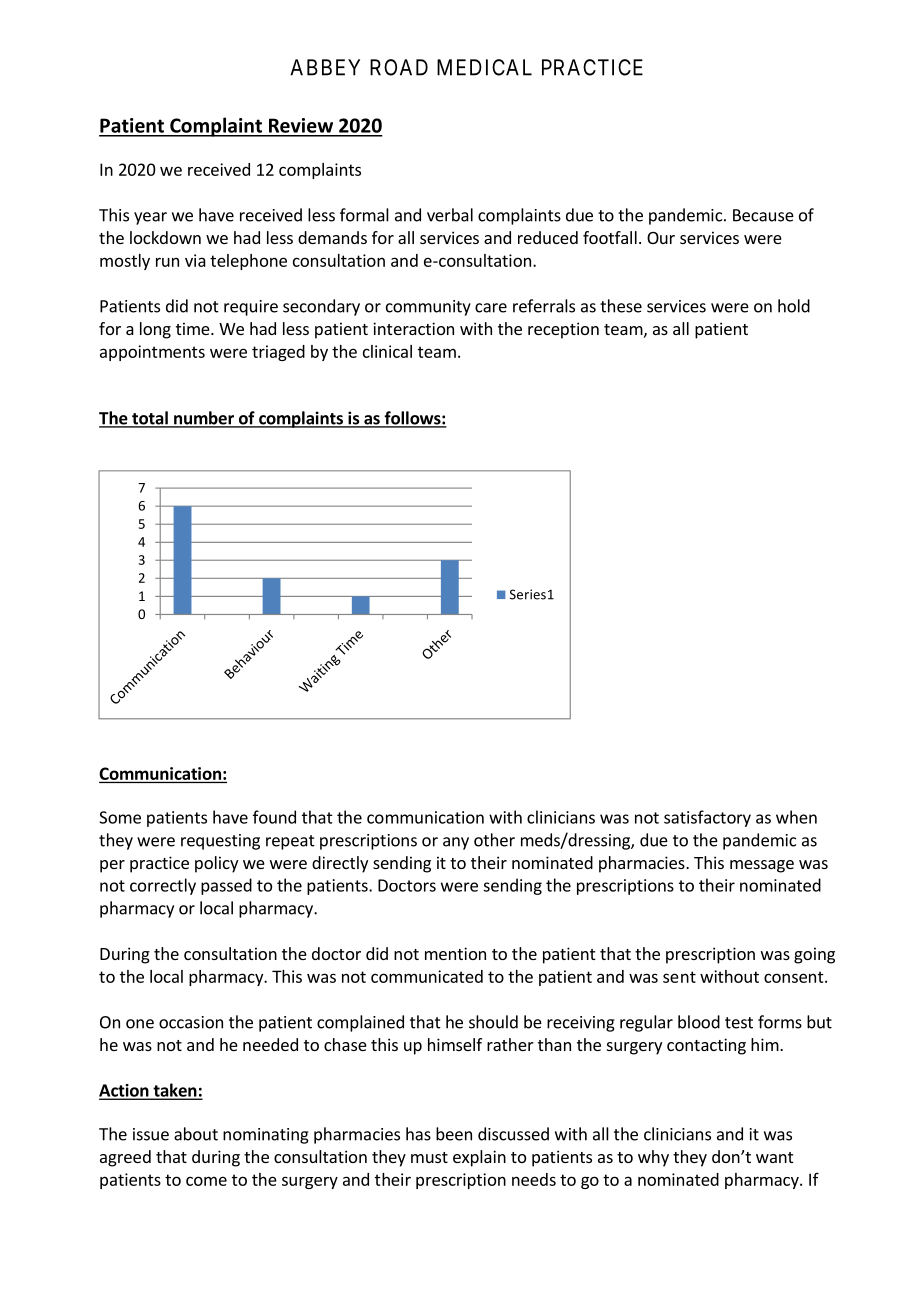 The image size is (924, 1308). What do you see at coordinates (484, 67) in the screenshot?
I see `MEDICAL` at bounding box center [484, 67].
